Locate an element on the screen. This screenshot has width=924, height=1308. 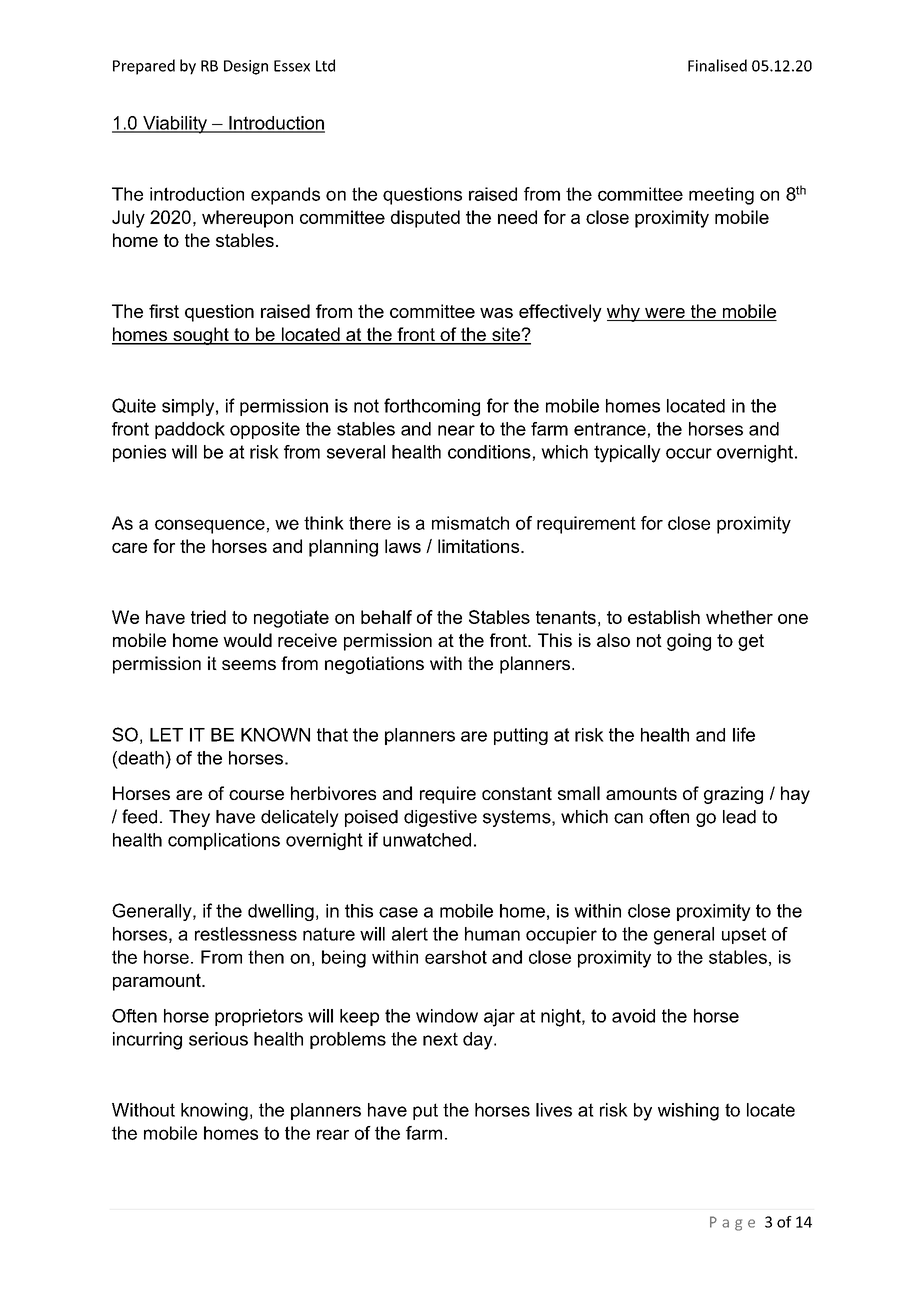
Finalised is located at coordinates (717, 65).
